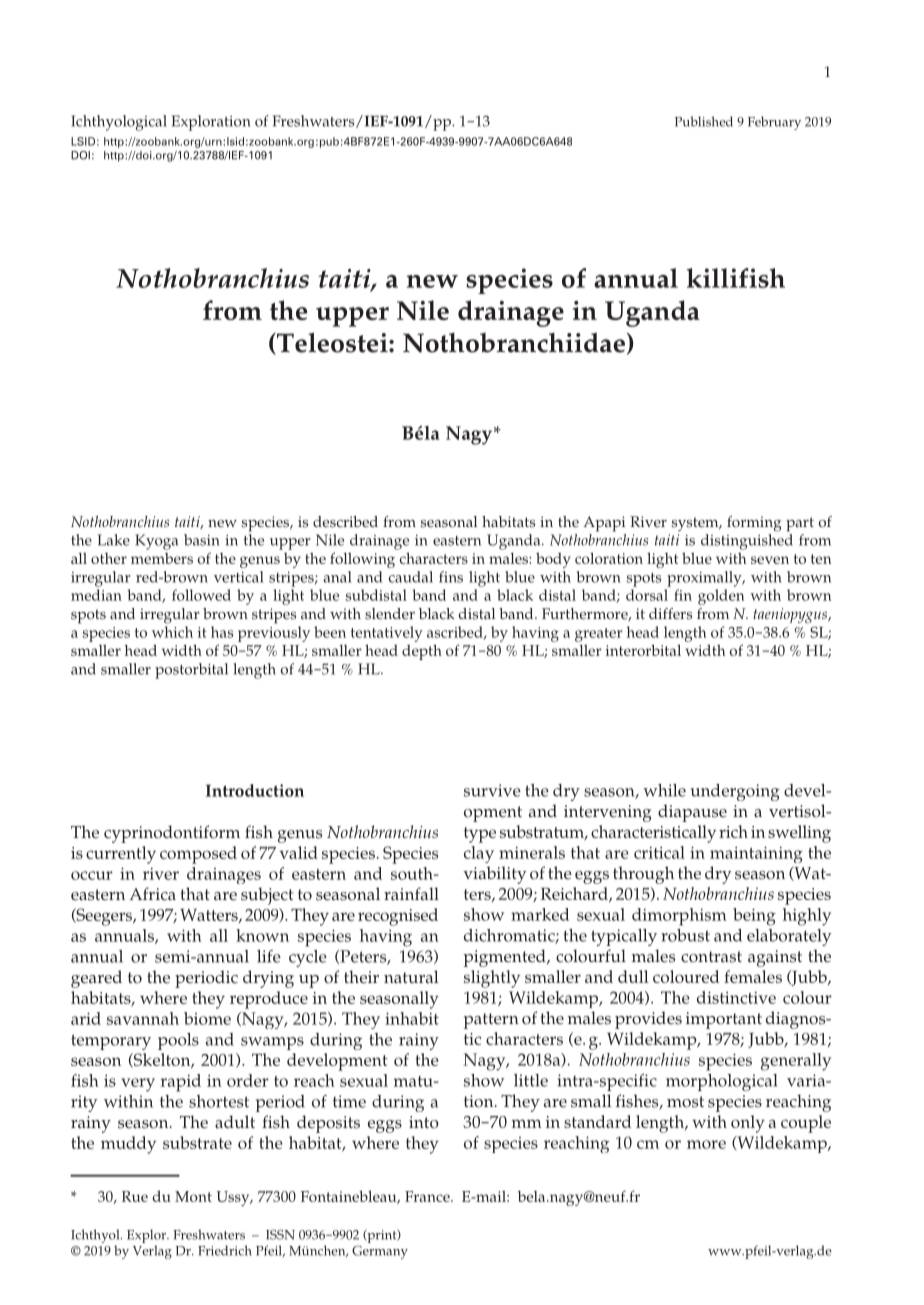 The height and width of the screenshot is (1305, 924). Describe the element at coordinates (193, 1196) in the screenshot. I see `Mont` at that location.
